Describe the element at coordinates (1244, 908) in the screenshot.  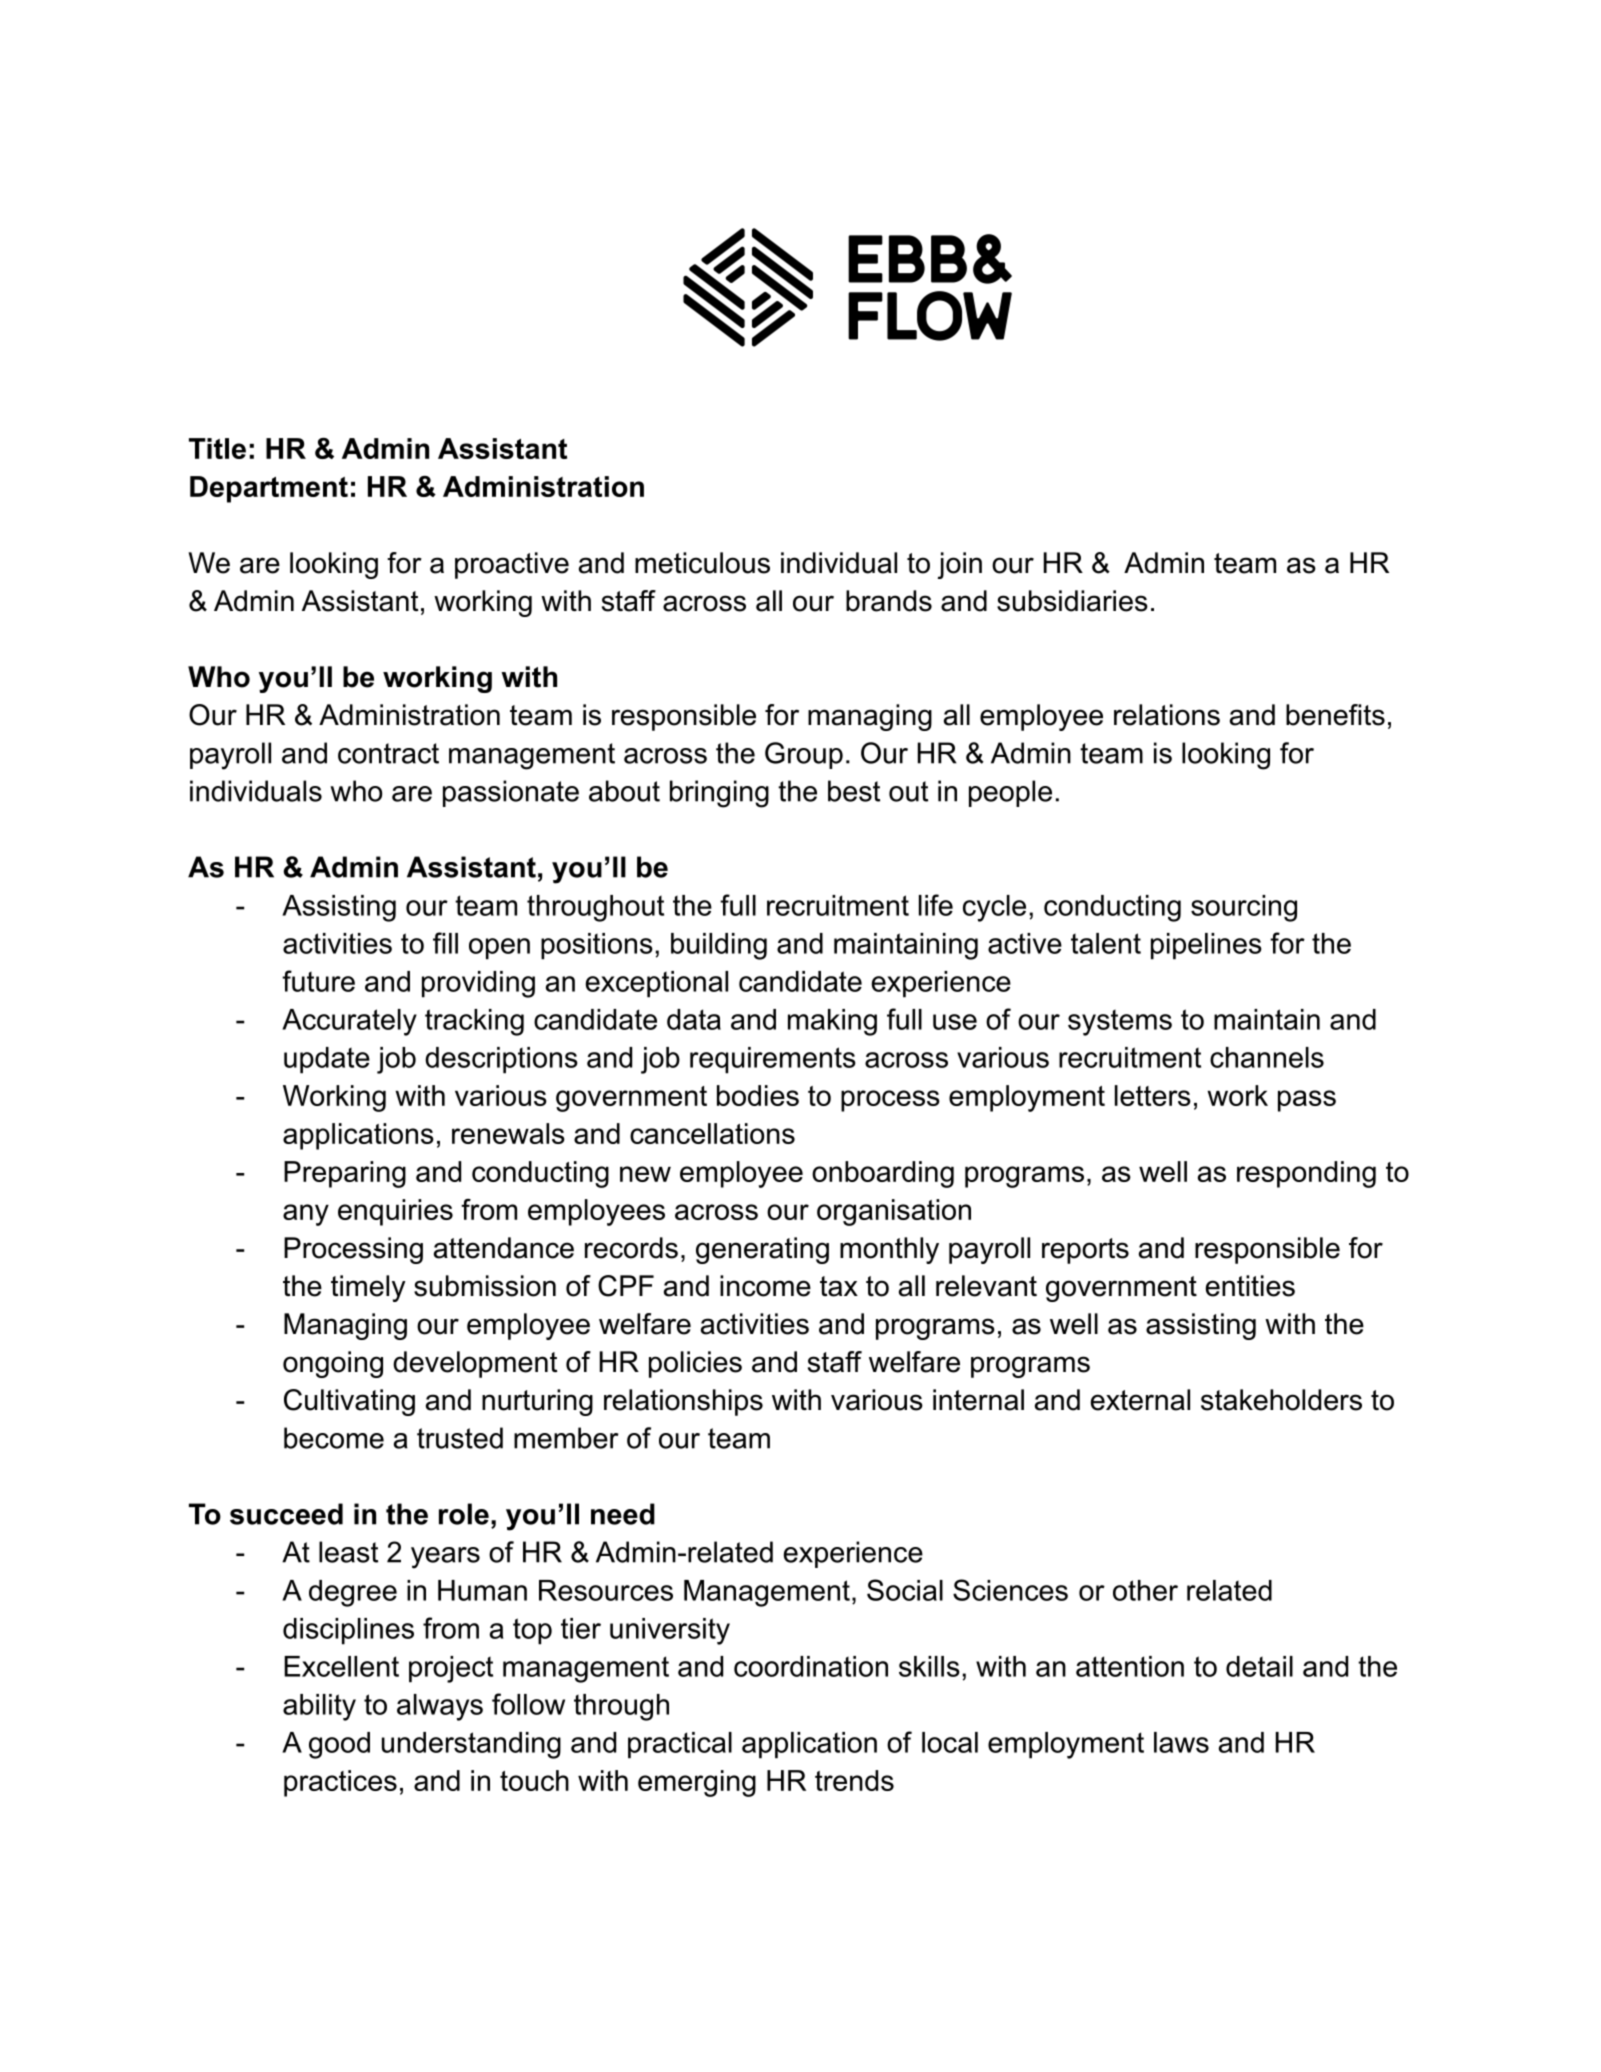
I see `sourcing` at that location.
